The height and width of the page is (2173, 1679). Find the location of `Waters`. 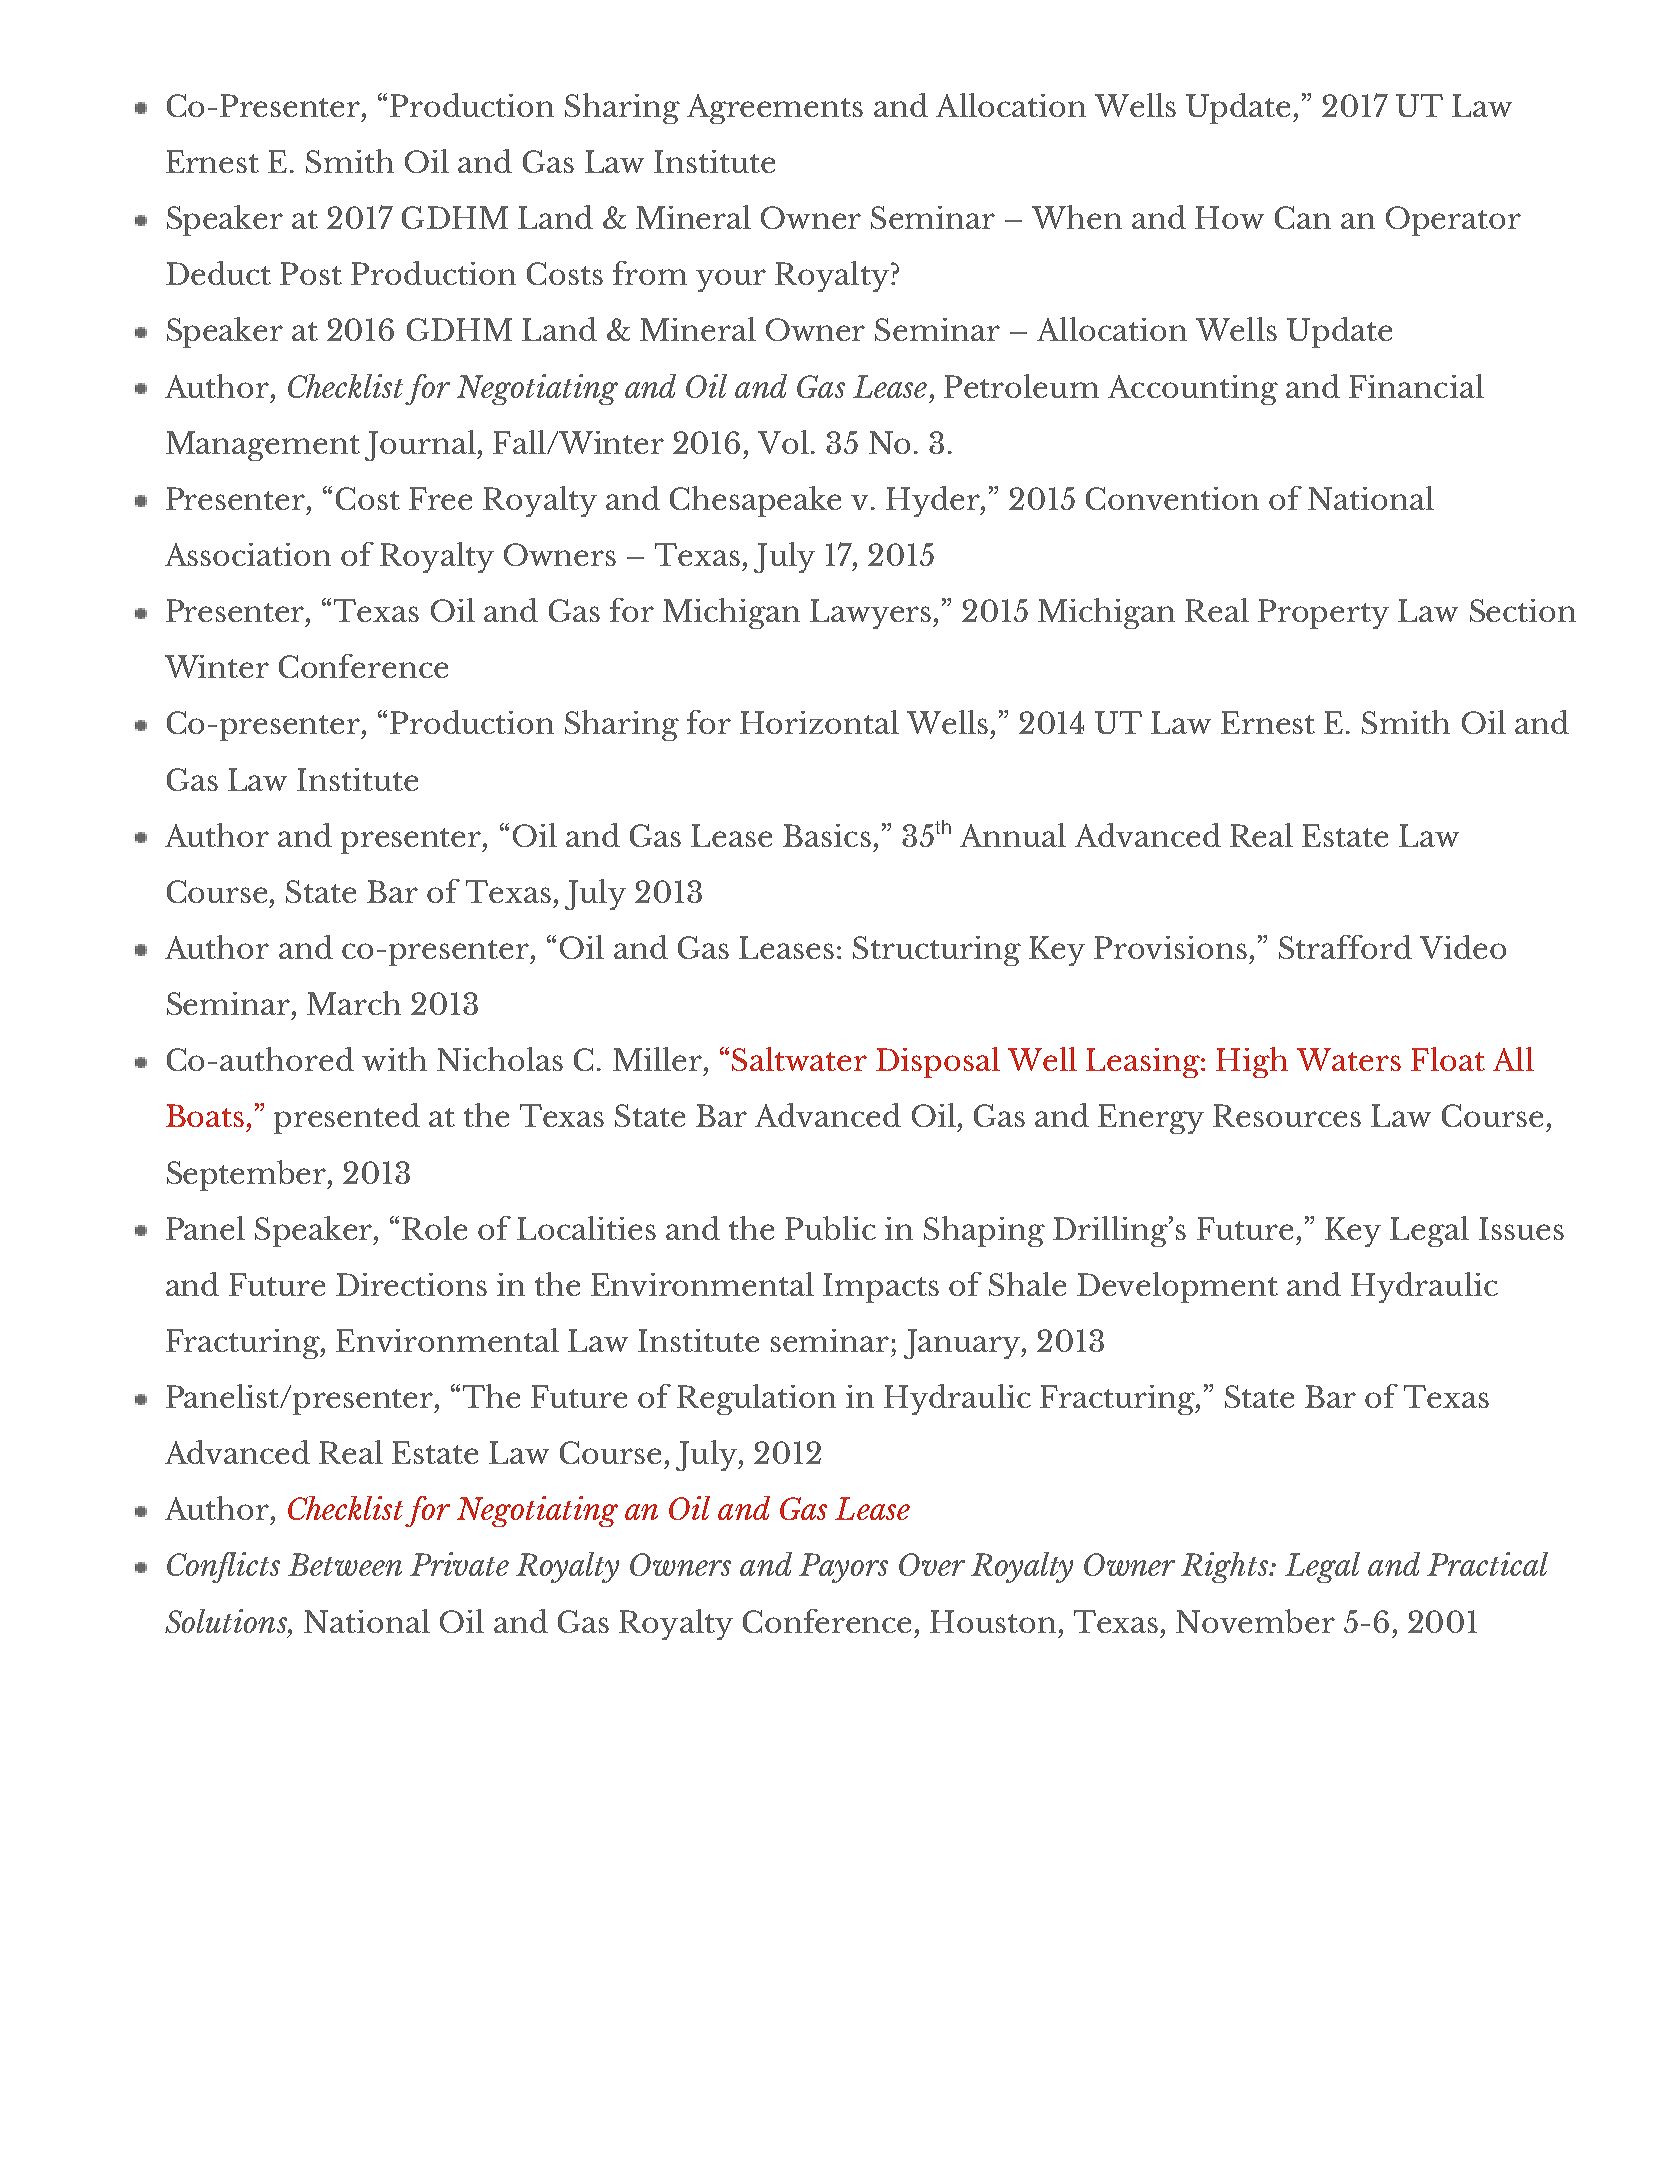

Waters is located at coordinates (1349, 1059).
